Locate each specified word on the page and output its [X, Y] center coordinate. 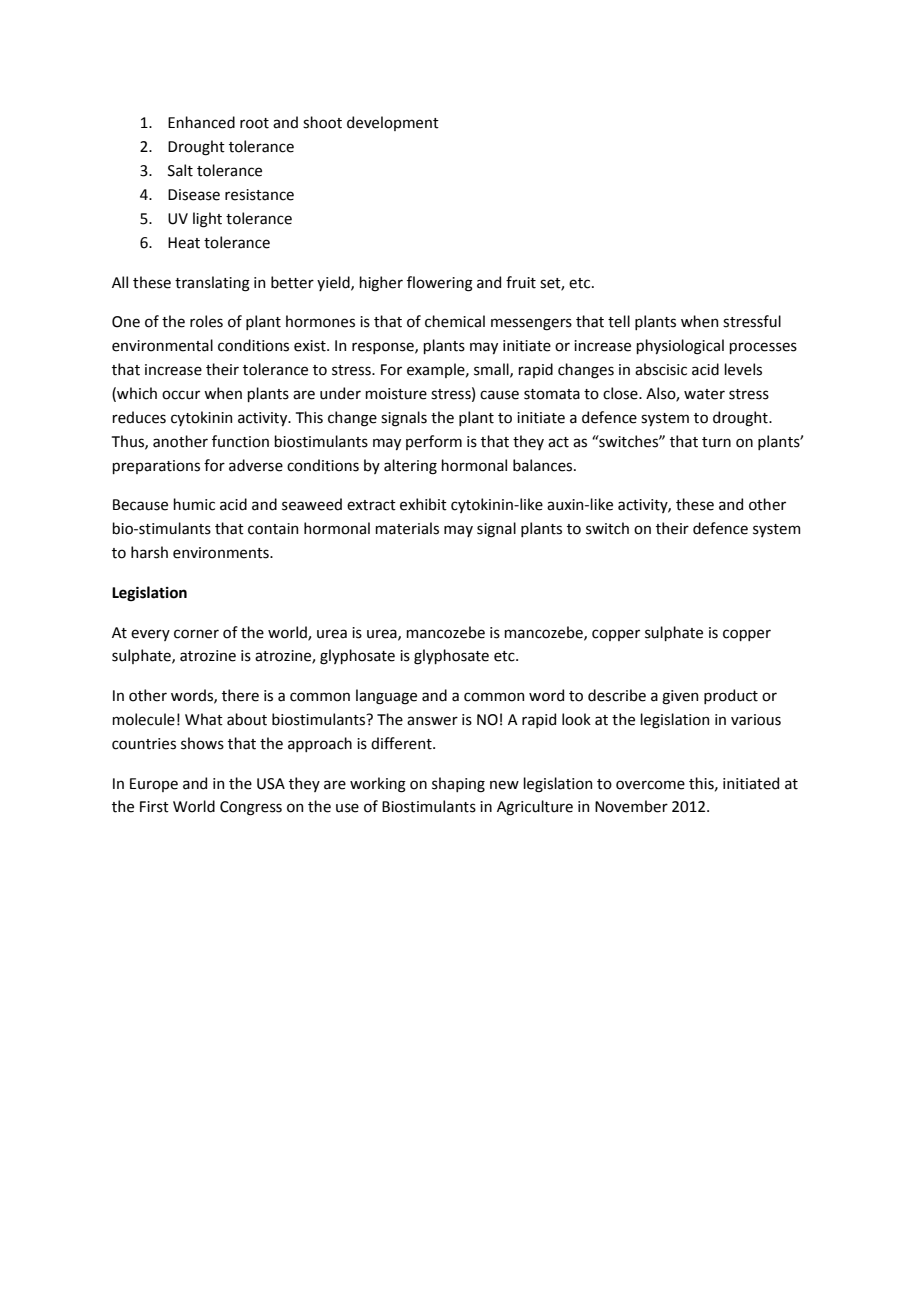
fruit [521, 282]
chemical [455, 321]
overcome [650, 785]
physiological [680, 347]
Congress [251, 808]
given [680, 697]
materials [407, 528]
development [393, 123]
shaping [458, 785]
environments [222, 553]
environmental [162, 345]
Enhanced [201, 122]
